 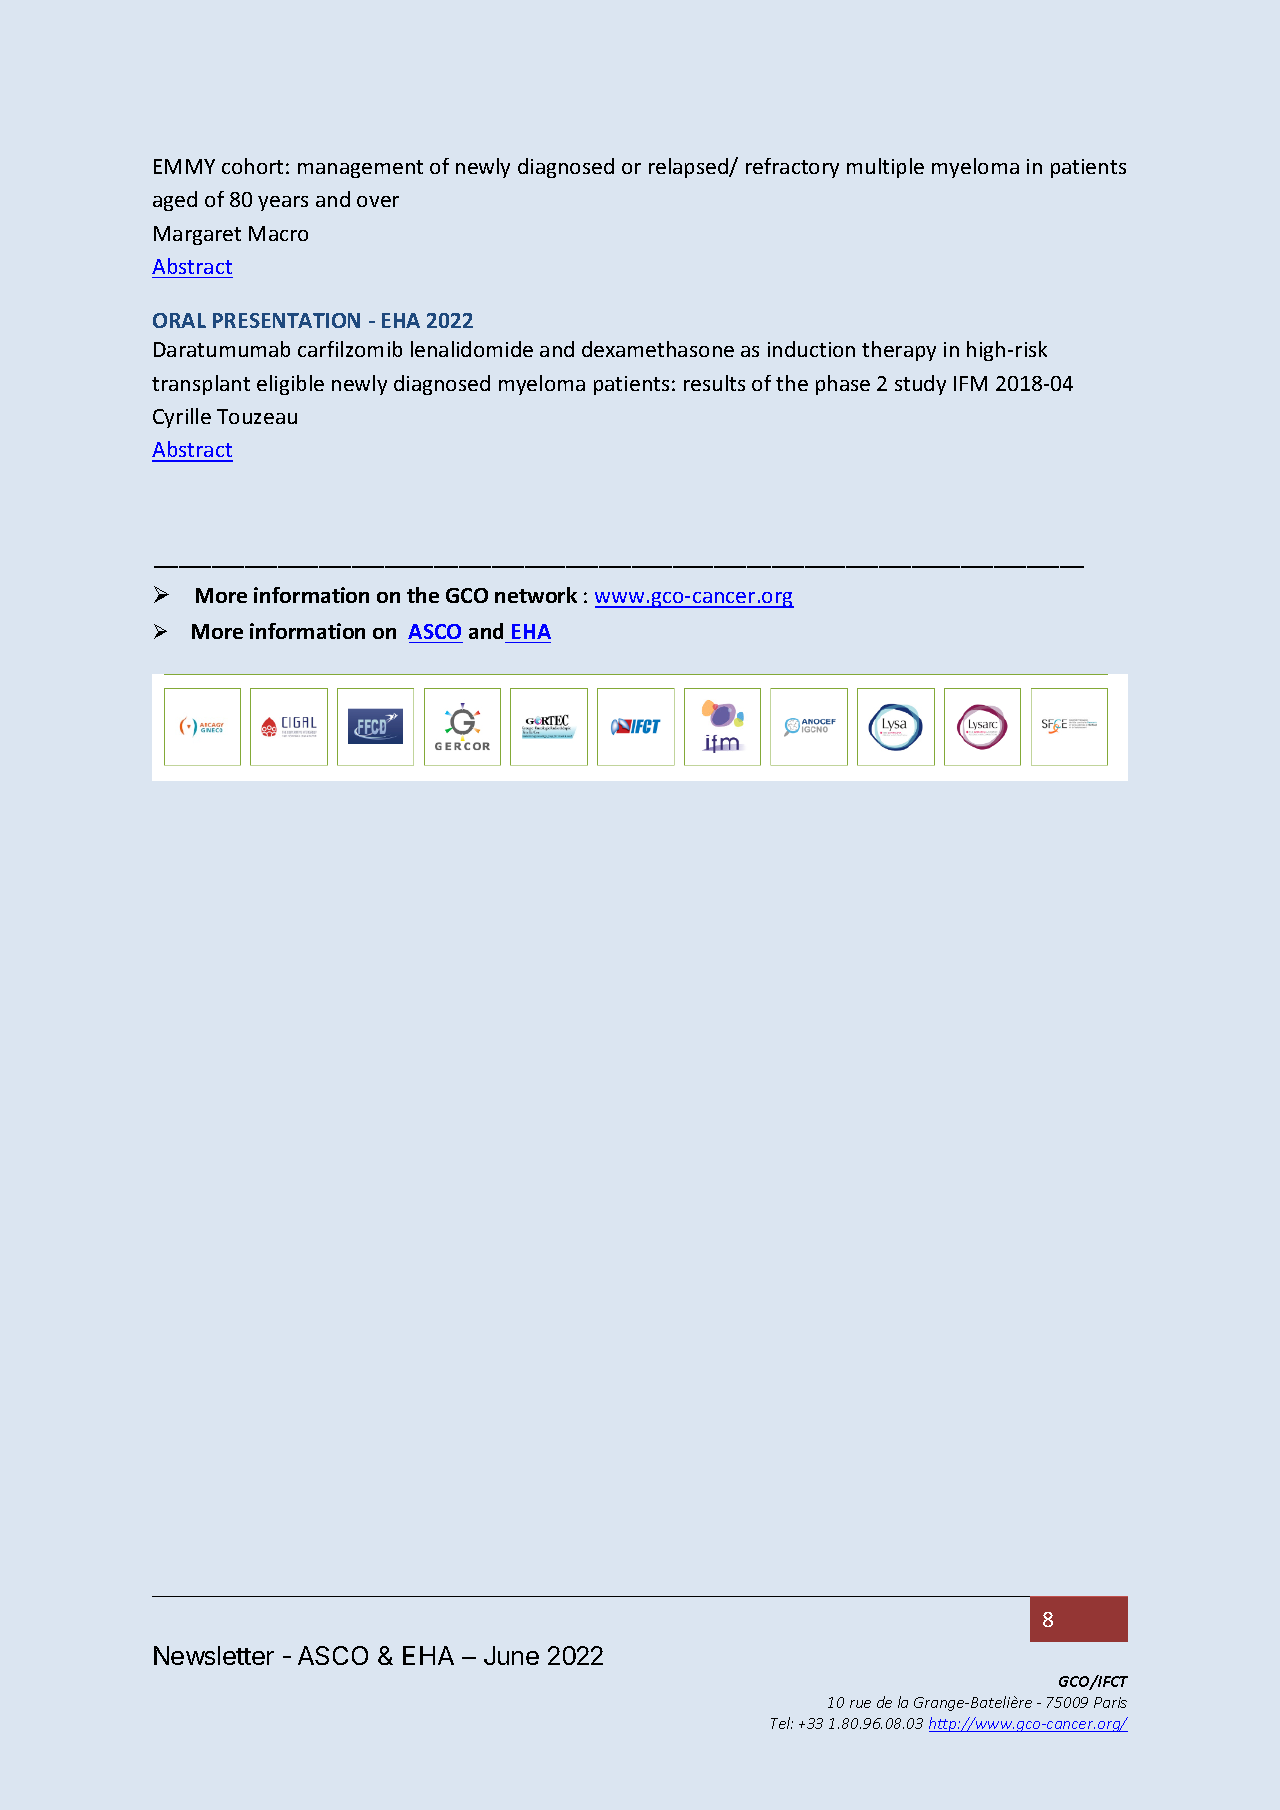 What do you see at coordinates (511, 1655) in the image?
I see `June` at bounding box center [511, 1655].
